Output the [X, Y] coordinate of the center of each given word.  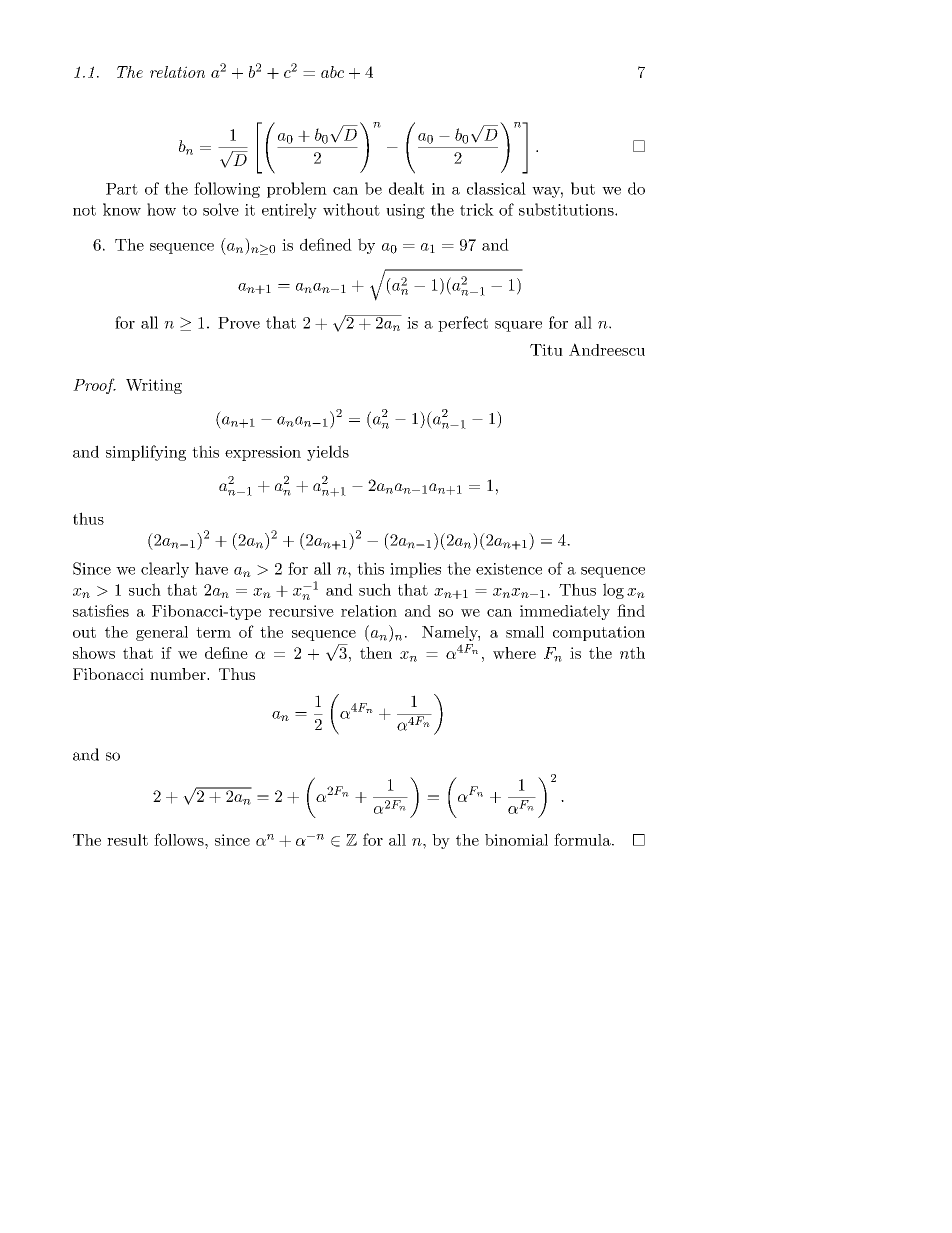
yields [328, 453]
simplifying [146, 453]
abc [332, 72]
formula [583, 839]
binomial [516, 840]
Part [122, 189]
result [127, 840]
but [583, 188]
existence [509, 569]
